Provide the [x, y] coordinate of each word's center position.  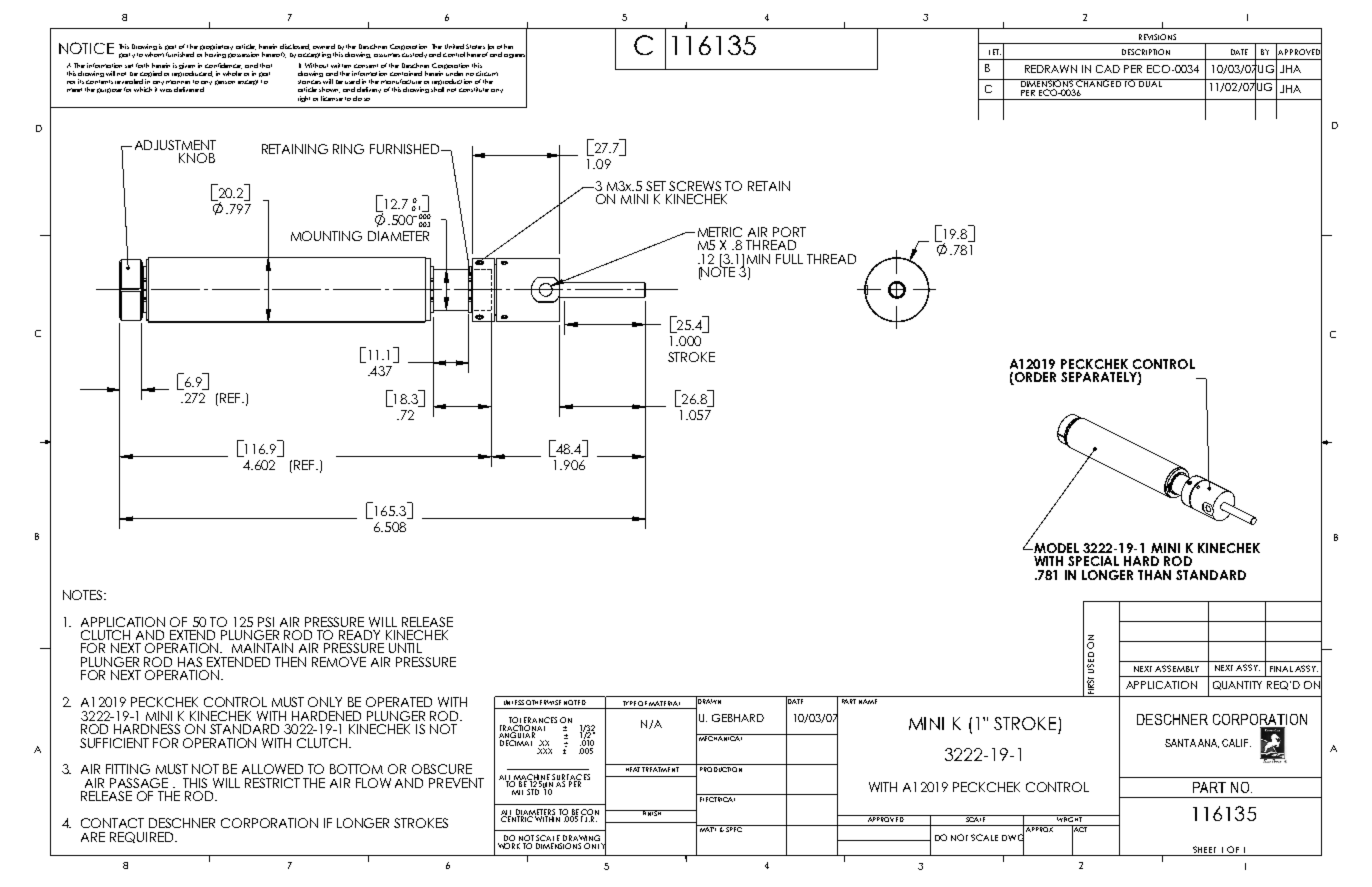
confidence [223, 66]
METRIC [720, 232]
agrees [515, 56]
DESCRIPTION [1146, 52]
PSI [266, 622]
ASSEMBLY [1177, 668]
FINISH [651, 813]
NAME [868, 700]
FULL [789, 259]
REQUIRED [143, 837]
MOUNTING [326, 236]
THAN [1154, 575]
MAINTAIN [262, 648]
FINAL [1281, 669]
